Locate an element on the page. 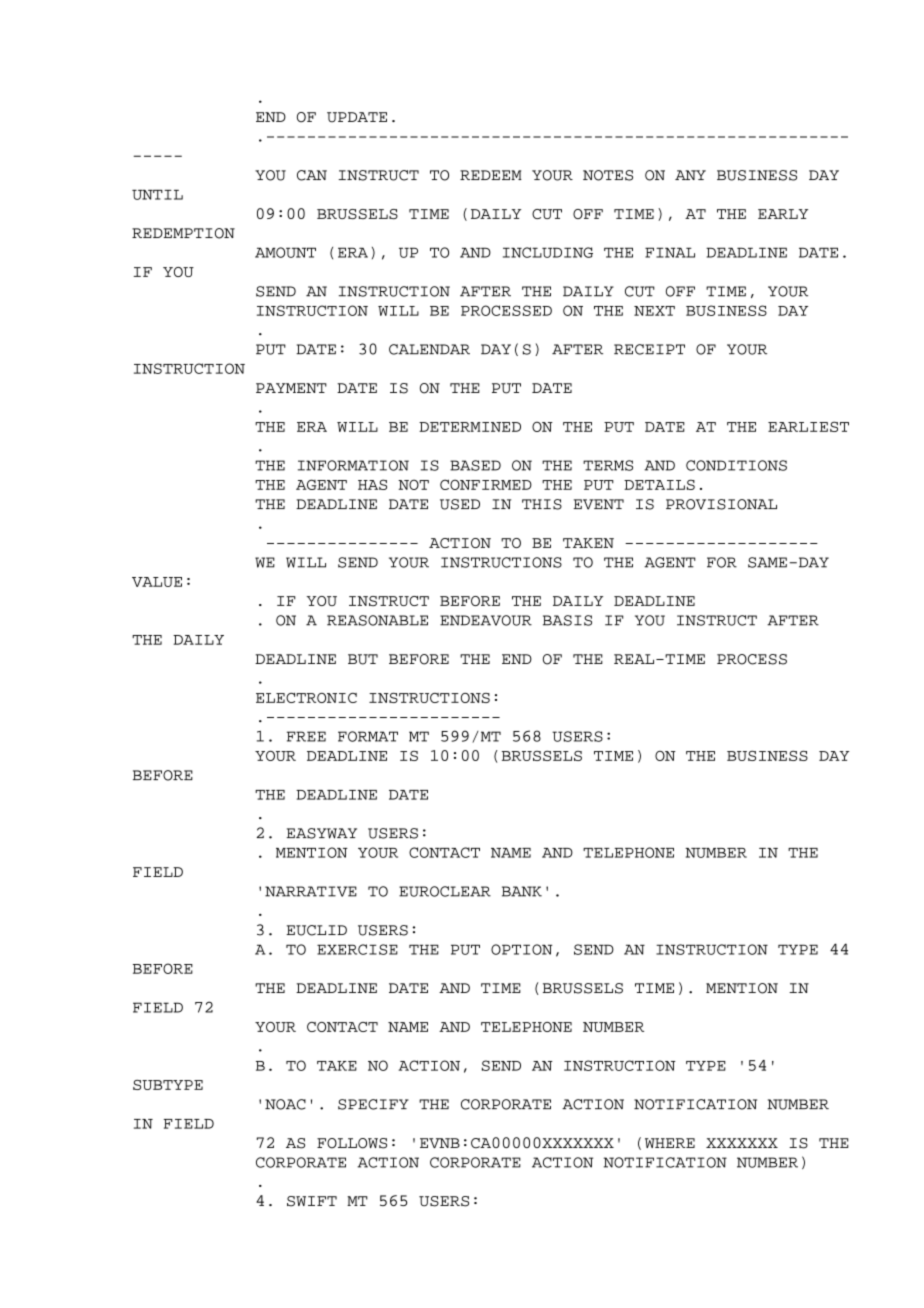 Image resolution: width=924 pixels, height=1308 pixels. ENDEAVOUR is located at coordinates (486, 620).
